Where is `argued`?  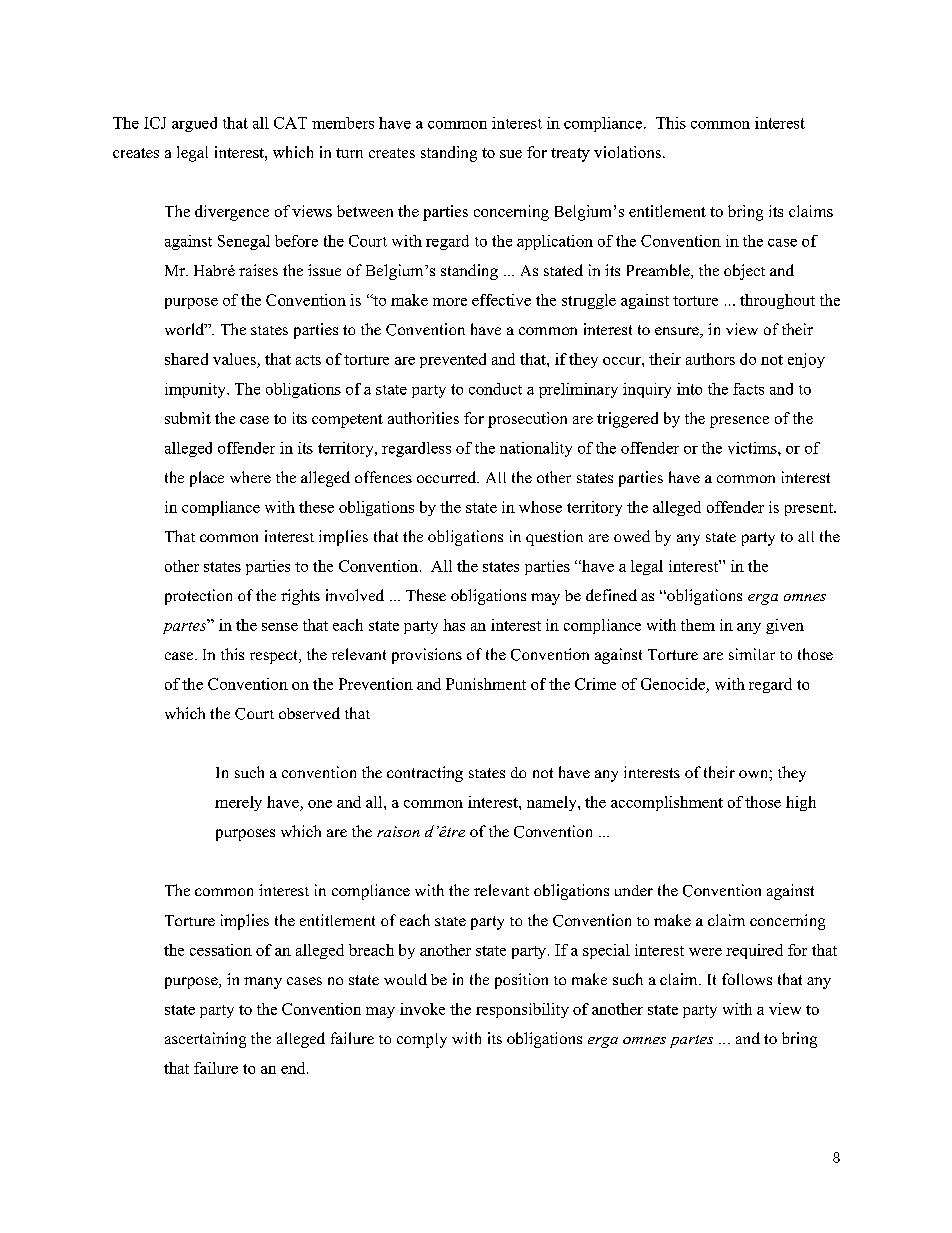
argued is located at coordinates (194, 124).
